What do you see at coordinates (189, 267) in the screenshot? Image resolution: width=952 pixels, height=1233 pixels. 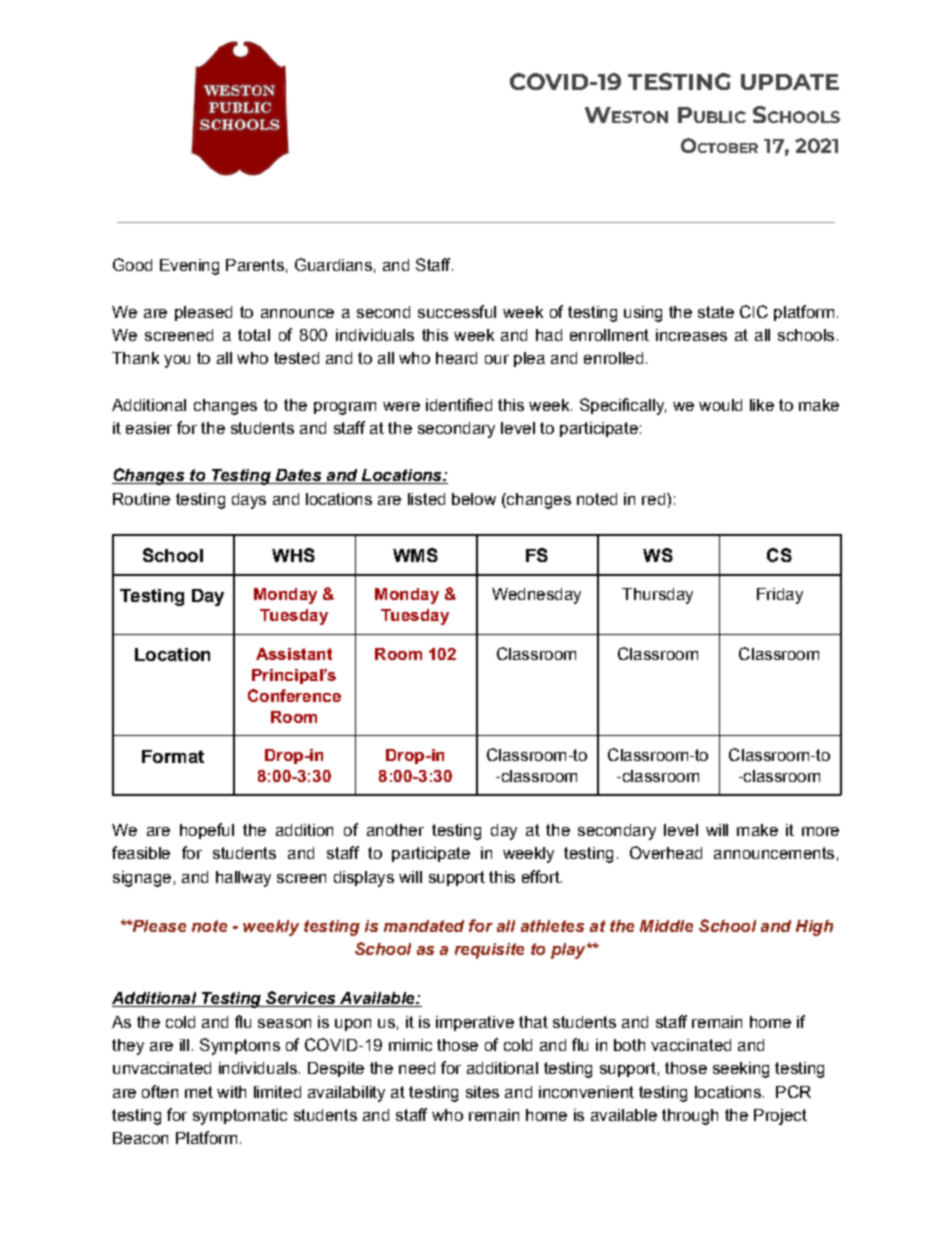 I see `Evening` at bounding box center [189, 267].
